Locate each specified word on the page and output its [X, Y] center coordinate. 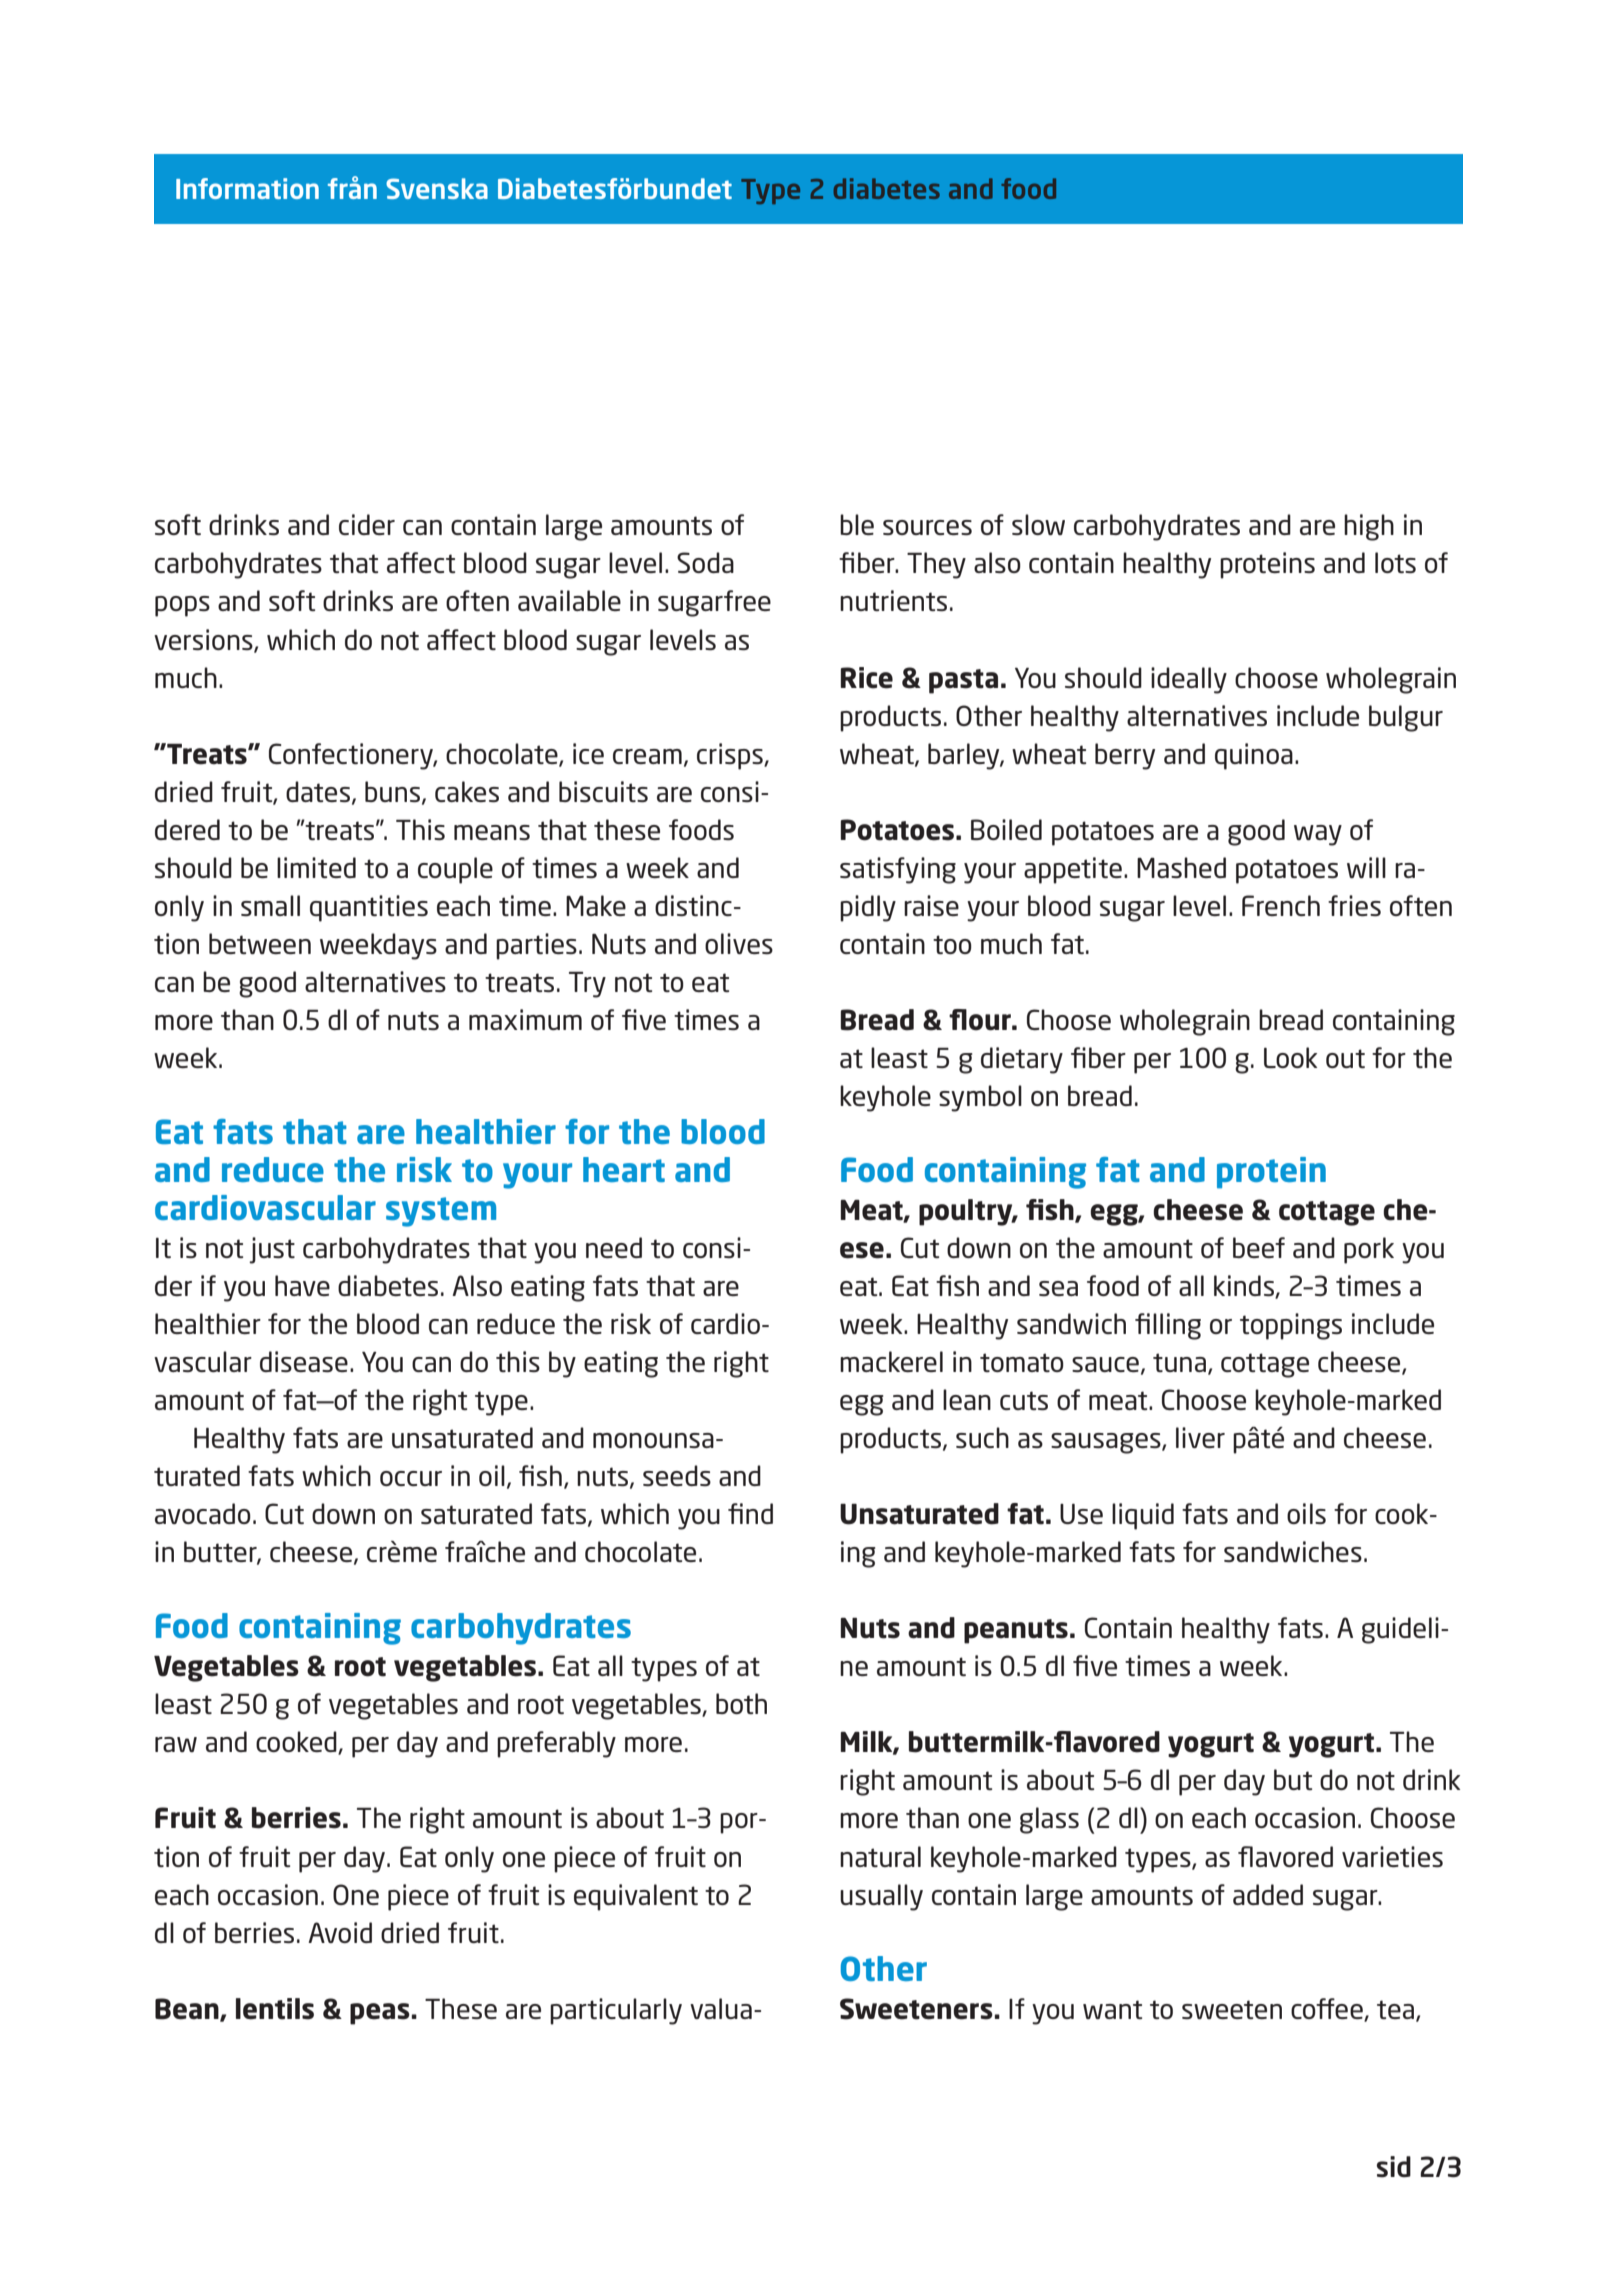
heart [624, 1169]
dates [318, 791]
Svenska [437, 188]
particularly [616, 2011]
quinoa [1254, 756]
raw [176, 1744]
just [272, 1250]
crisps [731, 756]
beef [1259, 1247]
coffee [1328, 2009]
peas [380, 2014]
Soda [705, 562]
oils [1306, 1513]
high [1369, 527]
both [741, 1703]
